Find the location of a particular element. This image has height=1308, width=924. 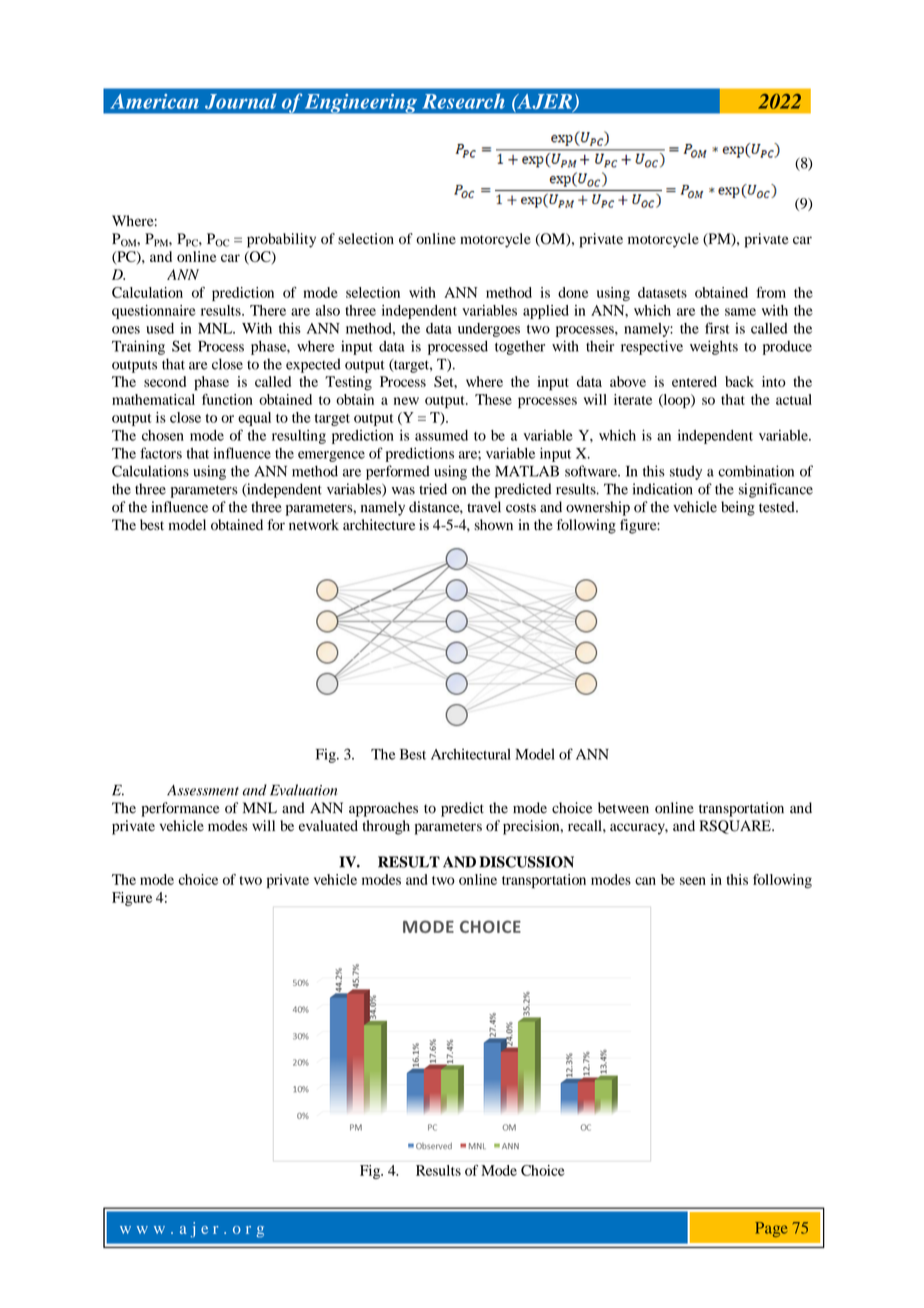

evaluated is located at coordinates (328, 825).
